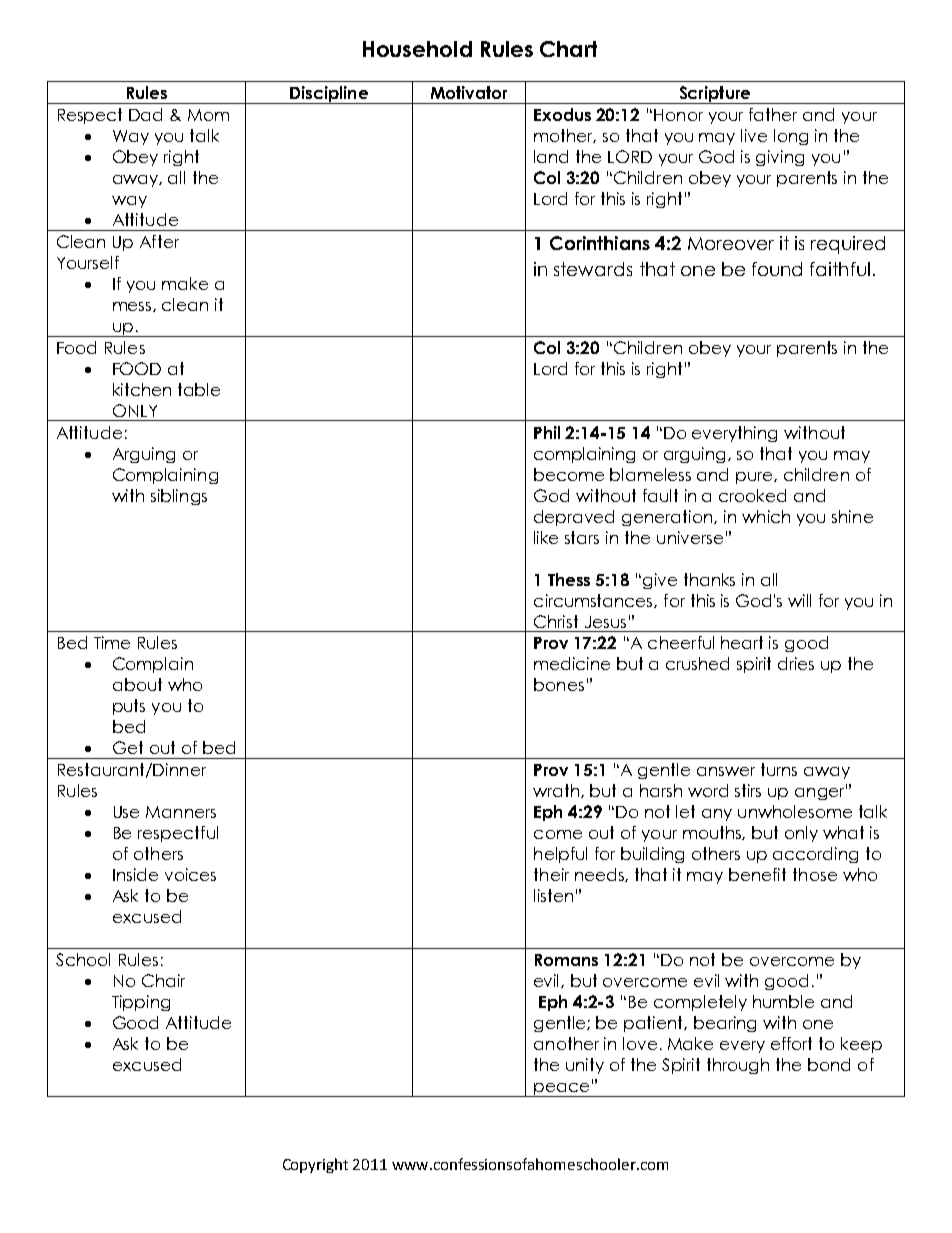 Image resolution: width=952 pixels, height=1233 pixels. I want to click on Mom, so click(208, 115).
